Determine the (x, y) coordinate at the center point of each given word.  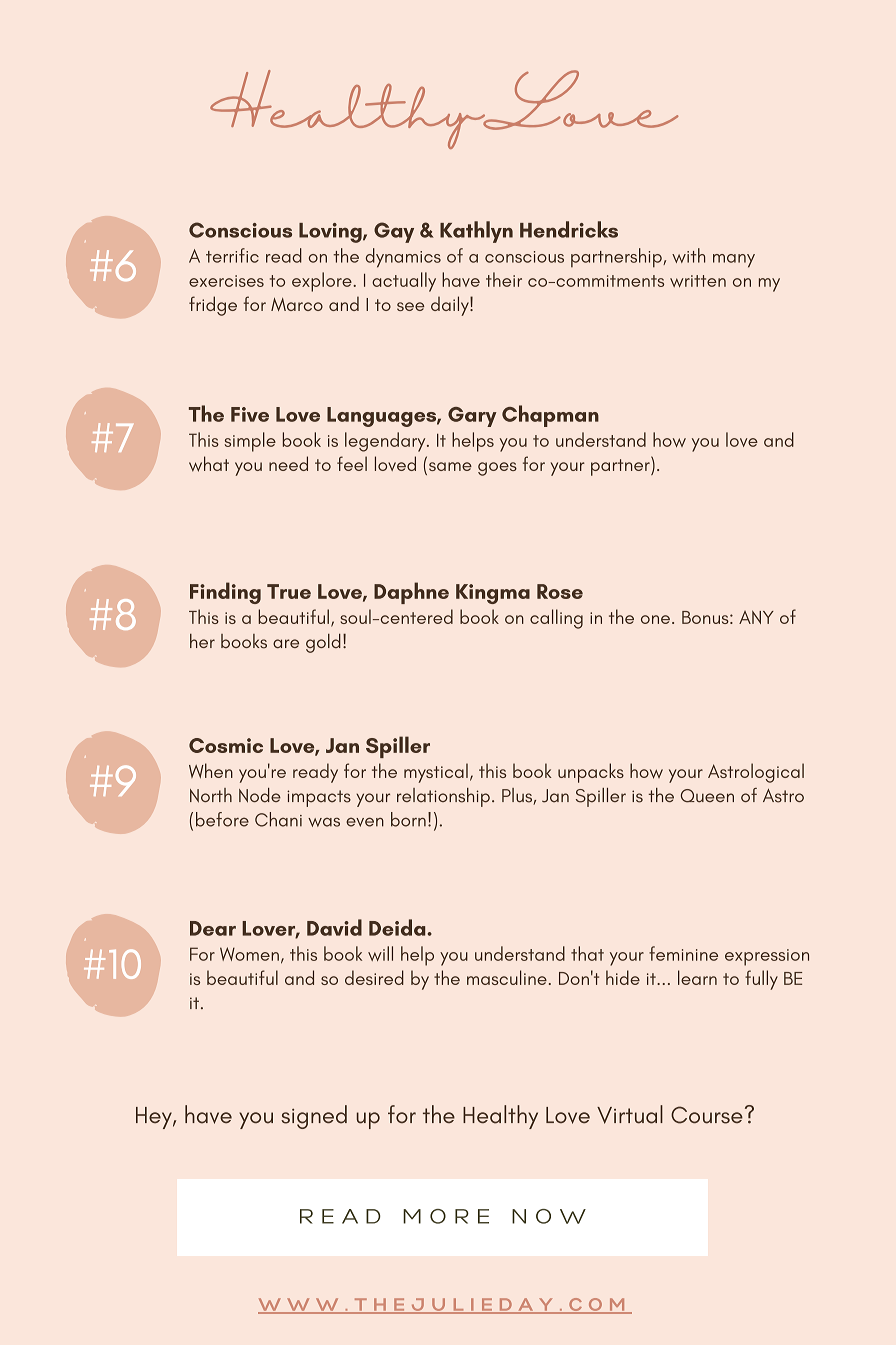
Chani (278, 819)
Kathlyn (476, 232)
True (289, 591)
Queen (707, 796)
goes (497, 469)
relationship (443, 797)
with (688, 255)
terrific (232, 255)
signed (314, 1117)
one (655, 619)
